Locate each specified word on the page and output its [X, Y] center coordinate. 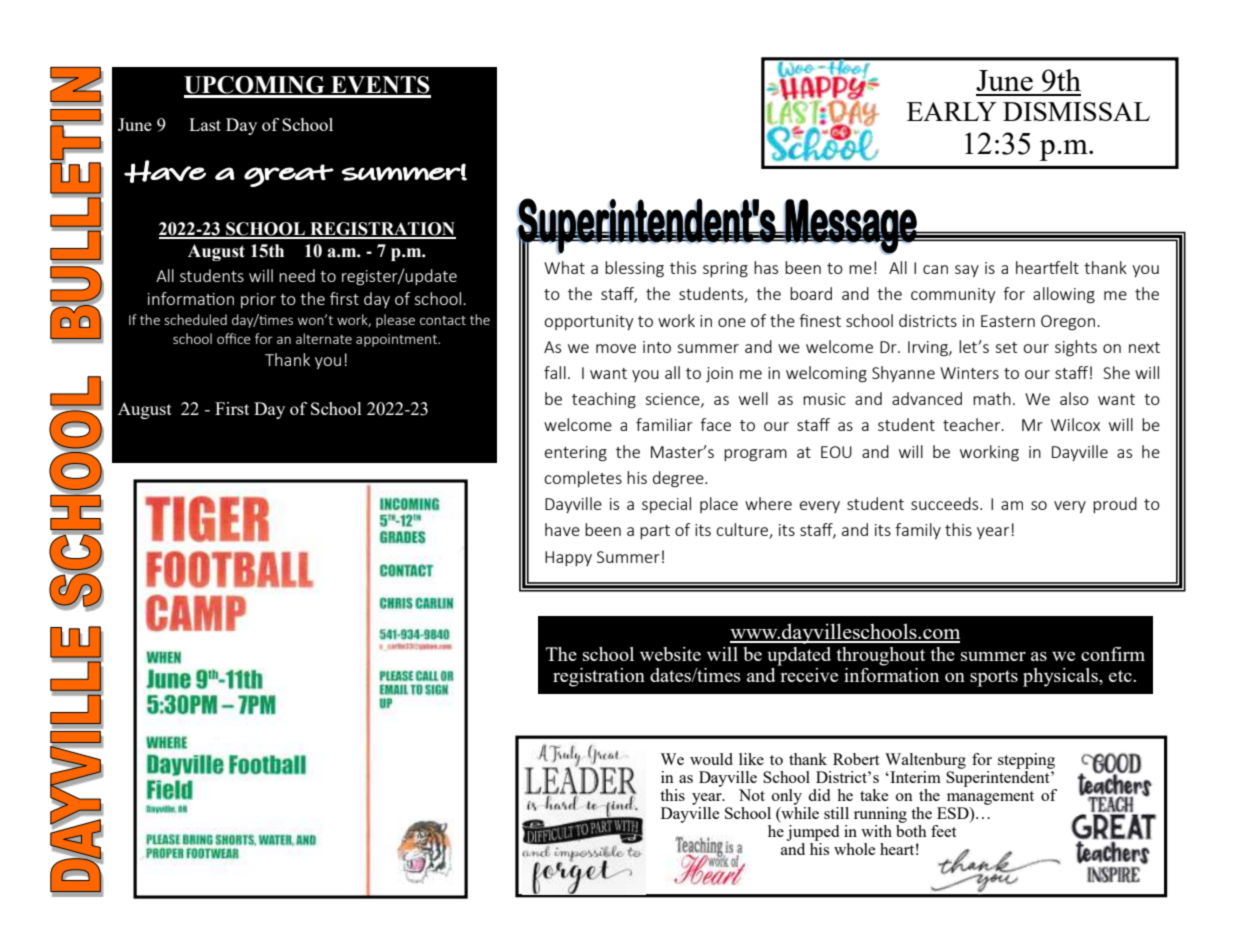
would [711, 759]
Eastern [1008, 321]
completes [583, 479]
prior [258, 300]
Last [205, 124]
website [670, 654]
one [732, 322]
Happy [568, 558]
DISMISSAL [1076, 111]
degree [679, 479]
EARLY [952, 111]
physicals [1061, 677]
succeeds [946, 503]
